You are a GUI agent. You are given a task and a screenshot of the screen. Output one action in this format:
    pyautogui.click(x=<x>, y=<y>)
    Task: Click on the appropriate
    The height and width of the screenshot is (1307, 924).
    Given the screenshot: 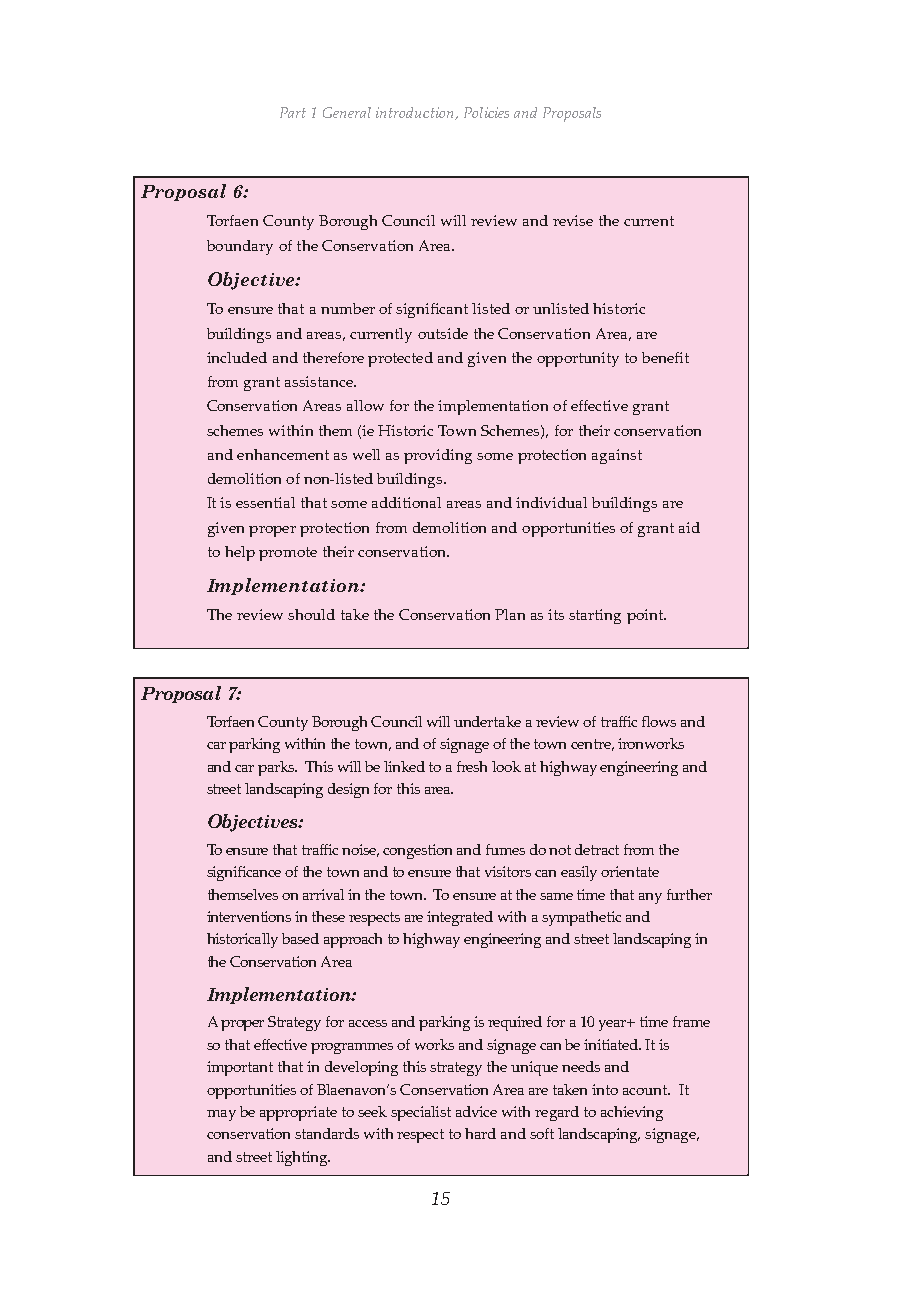 What is the action you would take?
    pyautogui.click(x=298, y=1113)
